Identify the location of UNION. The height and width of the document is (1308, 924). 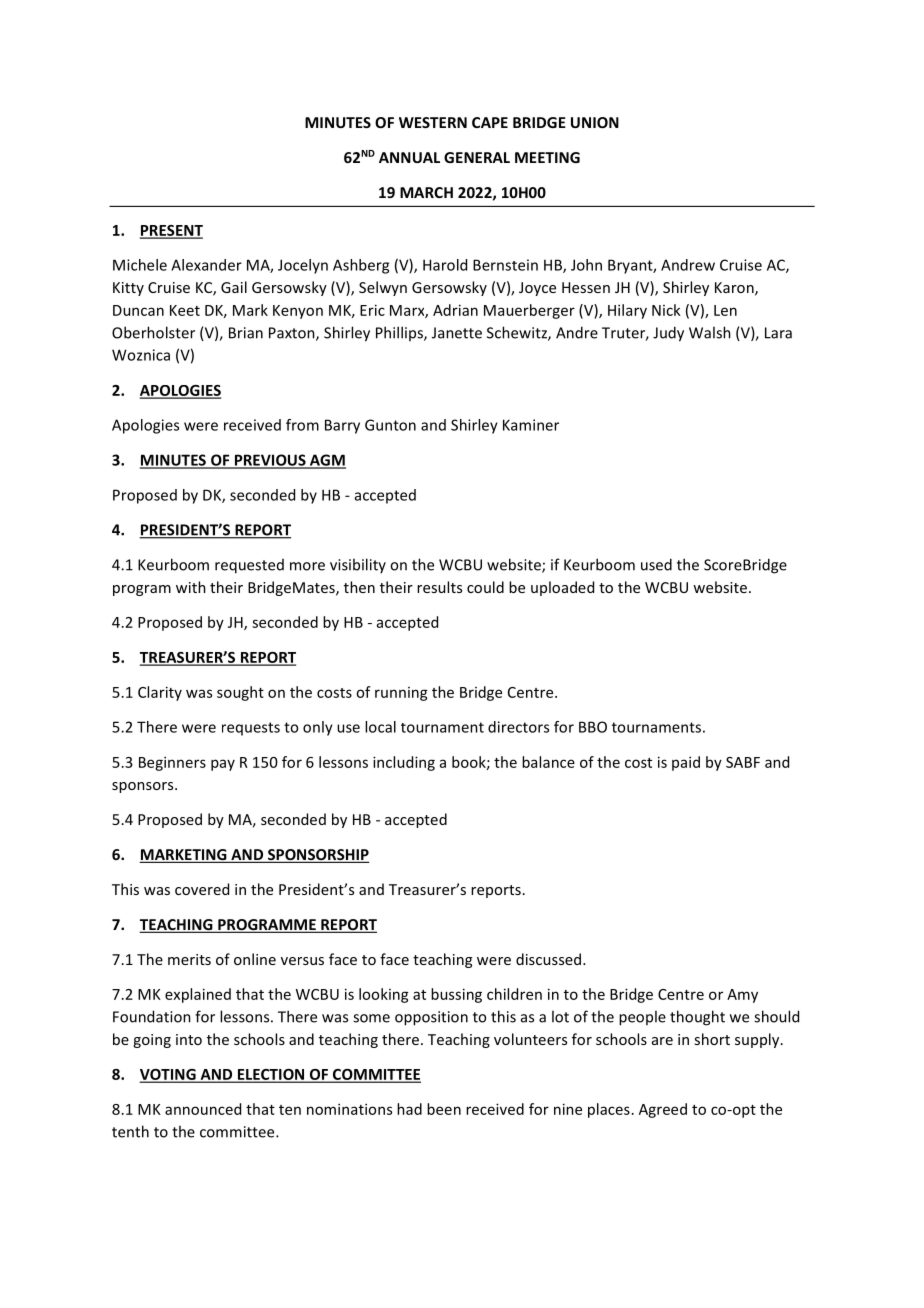
(595, 122).
